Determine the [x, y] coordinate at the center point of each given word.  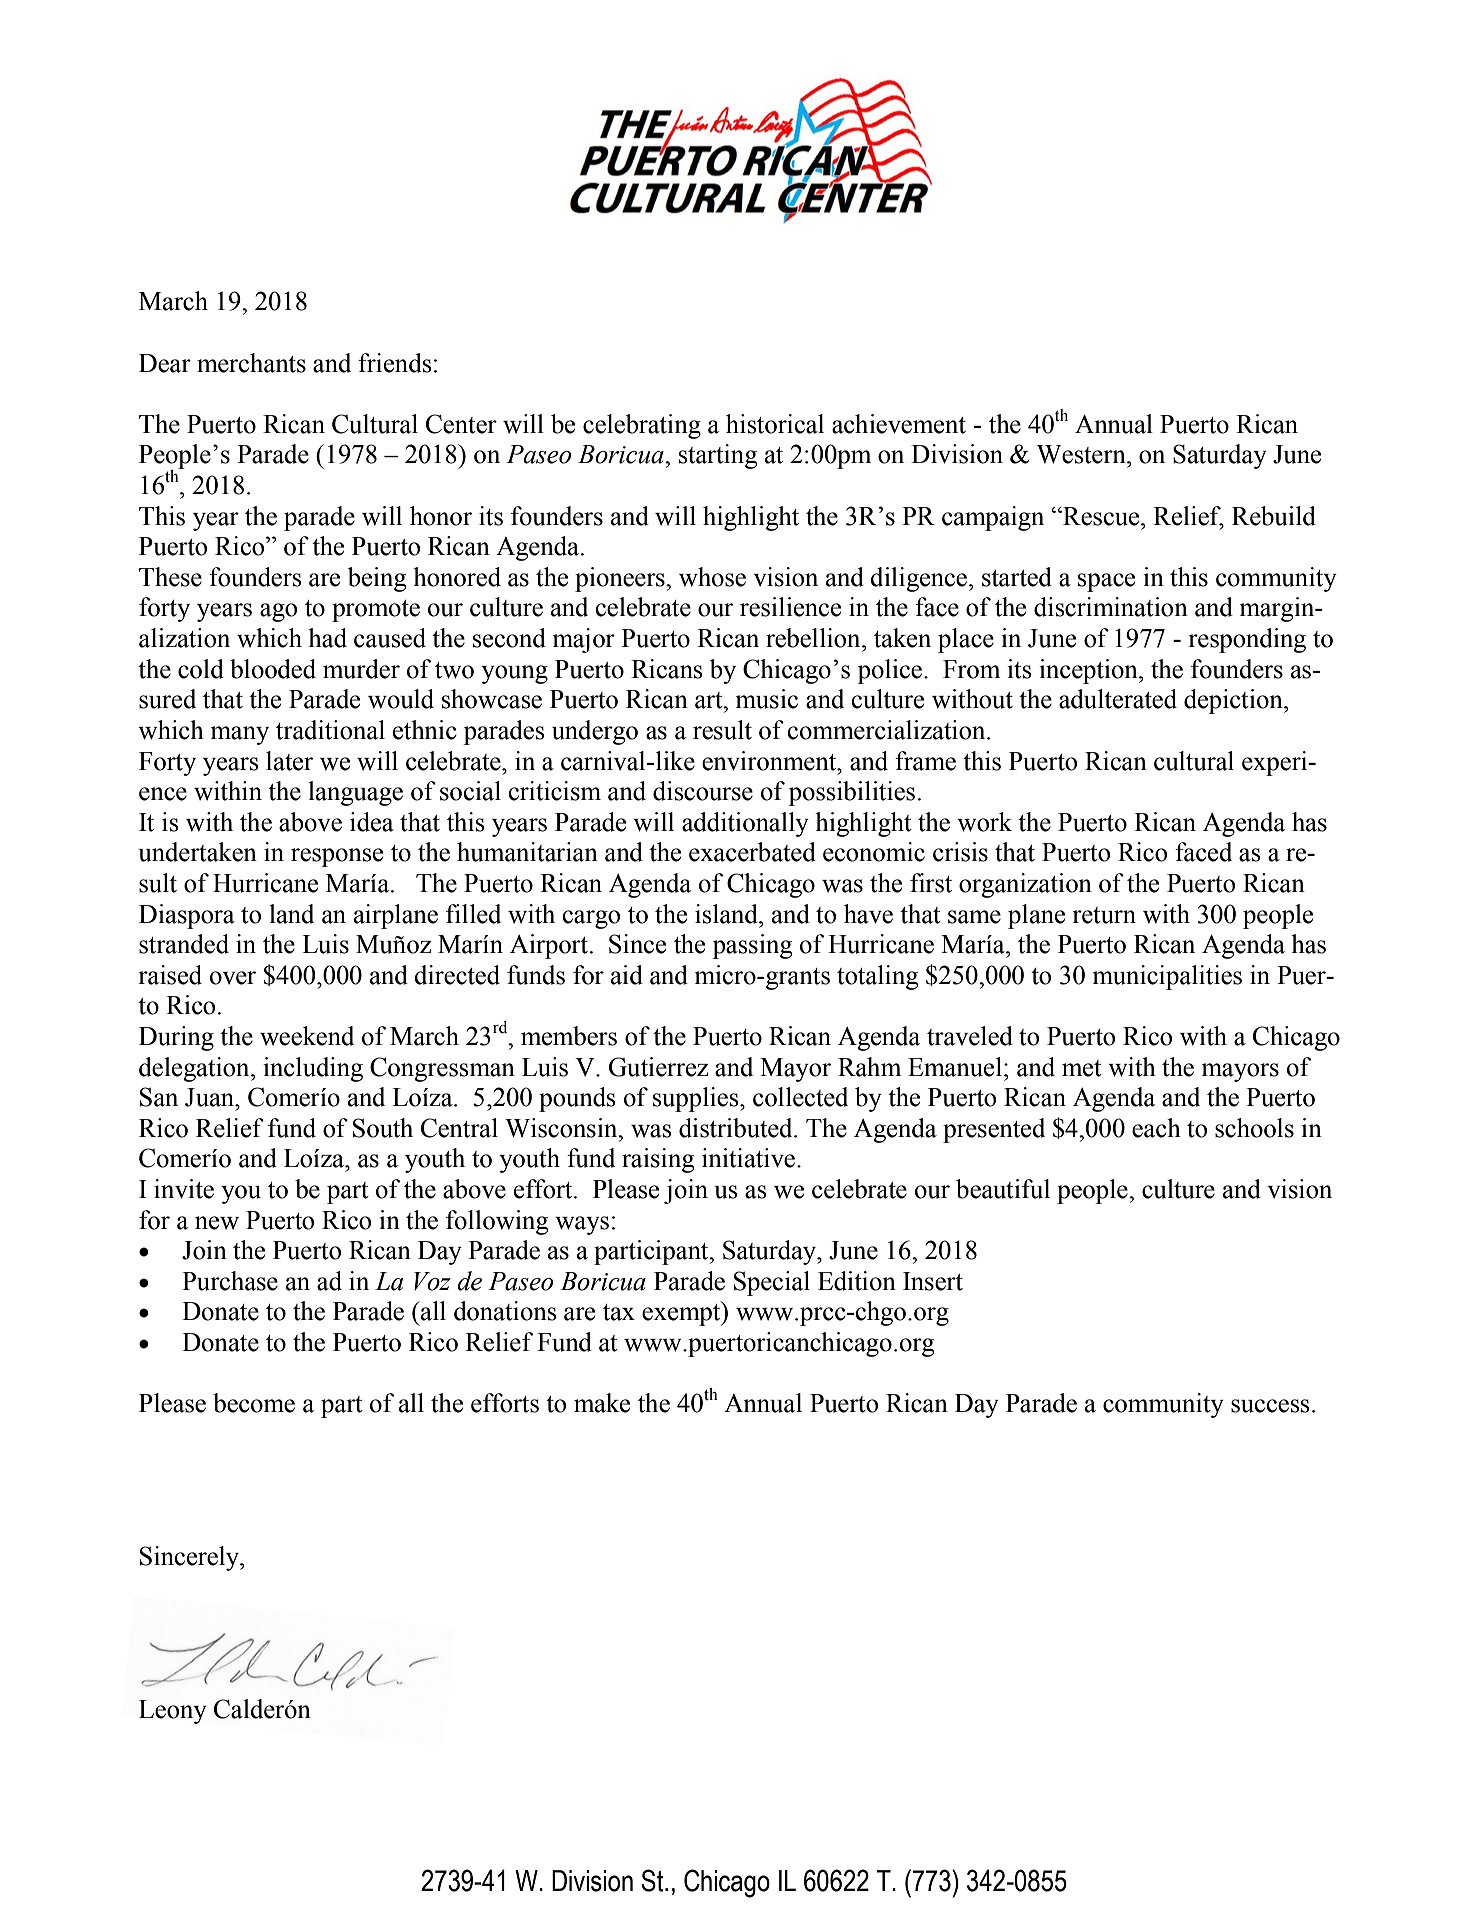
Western [1082, 454]
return [1104, 915]
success [1270, 1406]
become [254, 1403]
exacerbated [752, 852]
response [337, 857]
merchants [251, 363]
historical [775, 424]
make [602, 1403]
